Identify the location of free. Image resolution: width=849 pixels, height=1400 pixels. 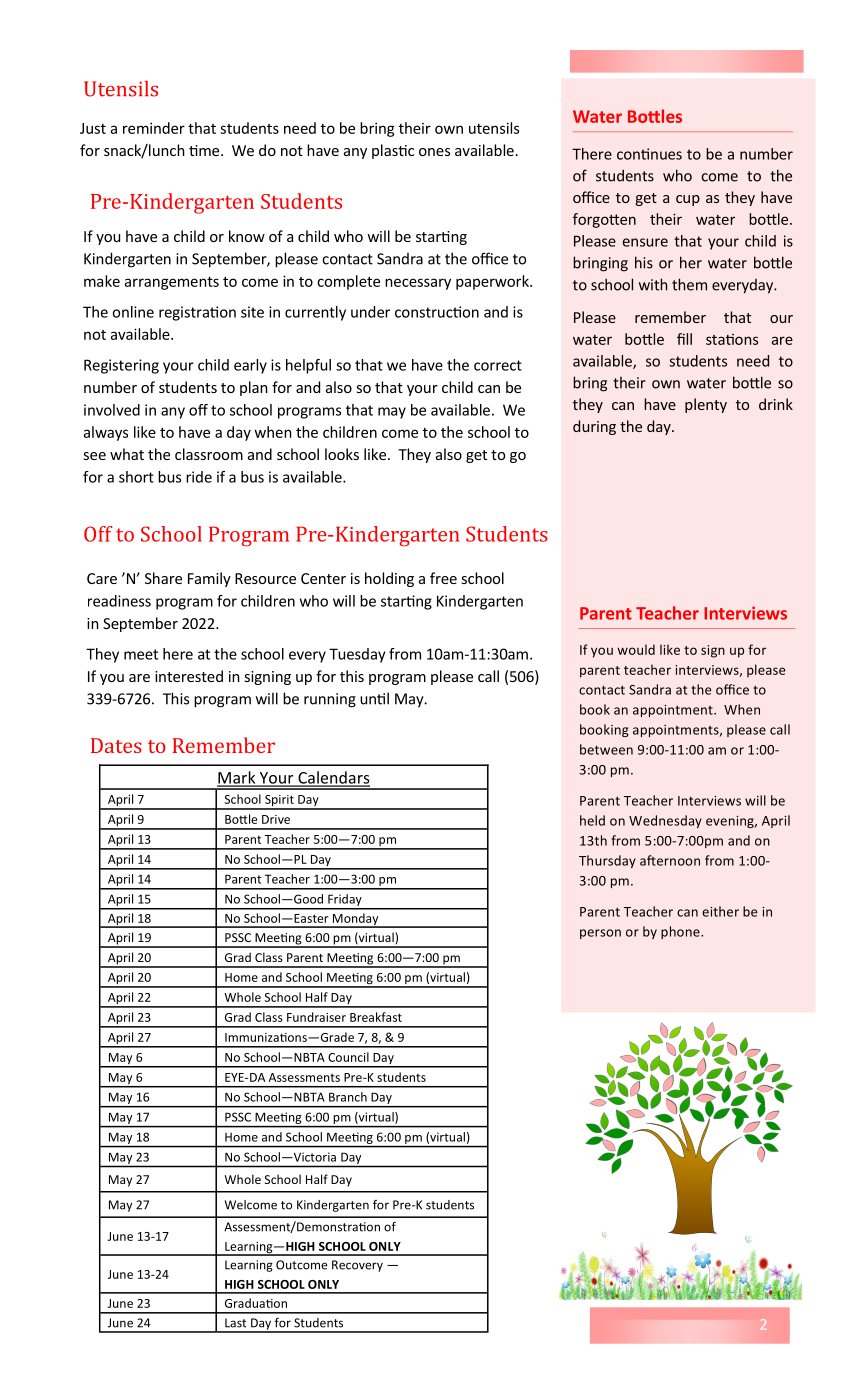
(443, 578).
